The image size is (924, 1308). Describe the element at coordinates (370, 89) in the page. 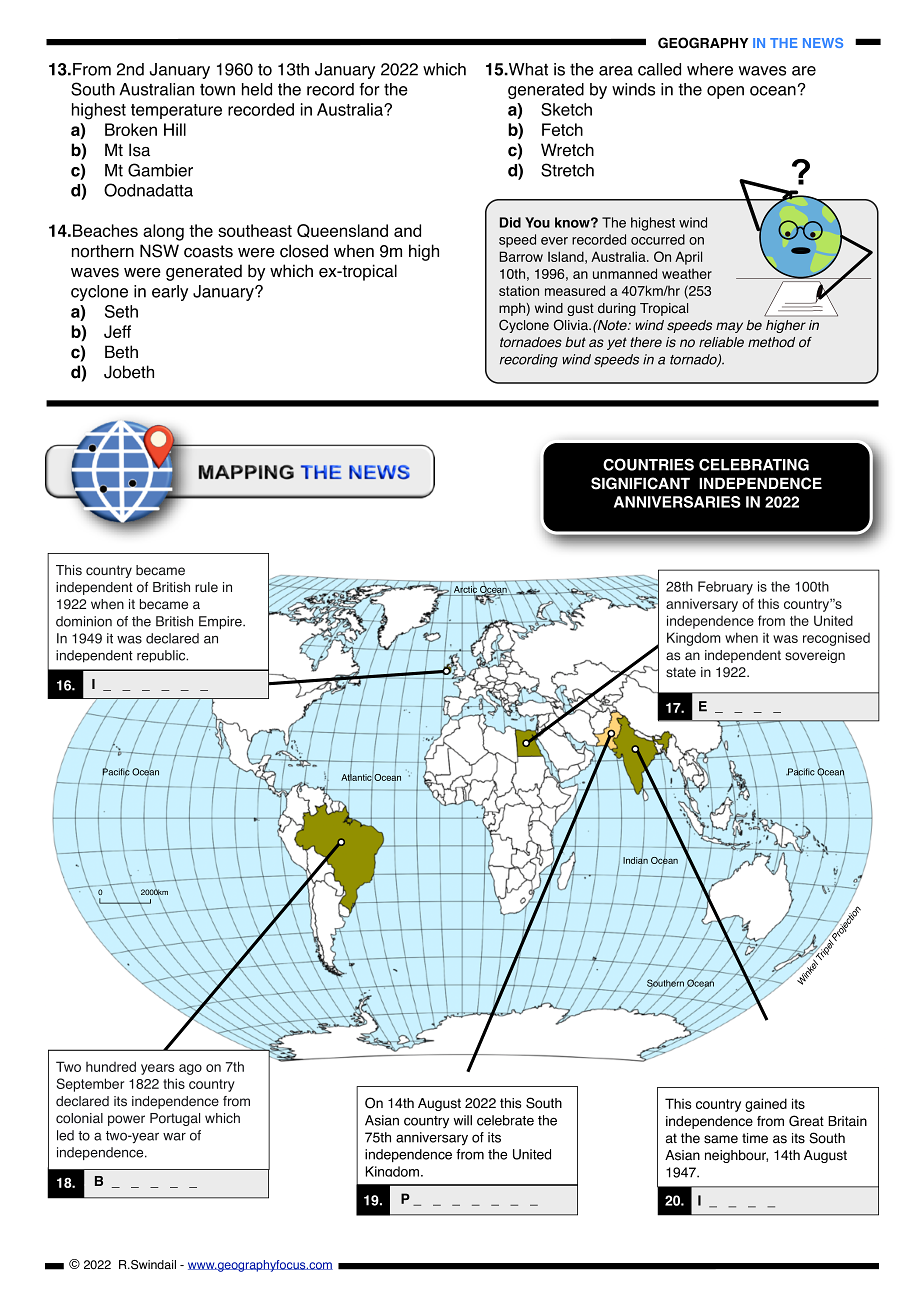

I see `for` at that location.
